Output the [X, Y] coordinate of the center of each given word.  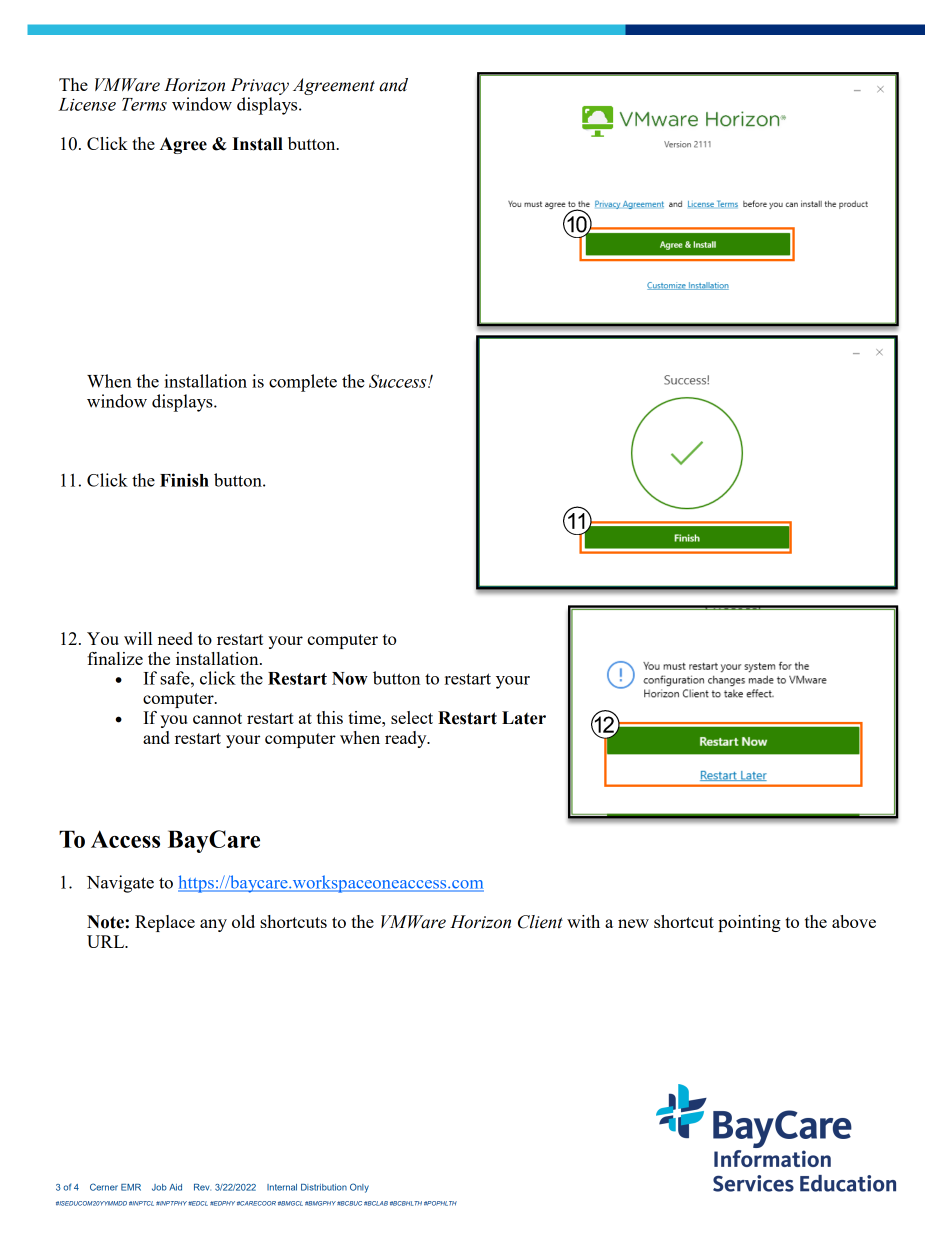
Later [524, 718]
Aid [175, 1187]
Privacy [260, 86]
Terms [144, 104]
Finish [184, 480]
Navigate [120, 884]
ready [407, 739]
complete [303, 383]
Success [399, 381]
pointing [749, 923]
